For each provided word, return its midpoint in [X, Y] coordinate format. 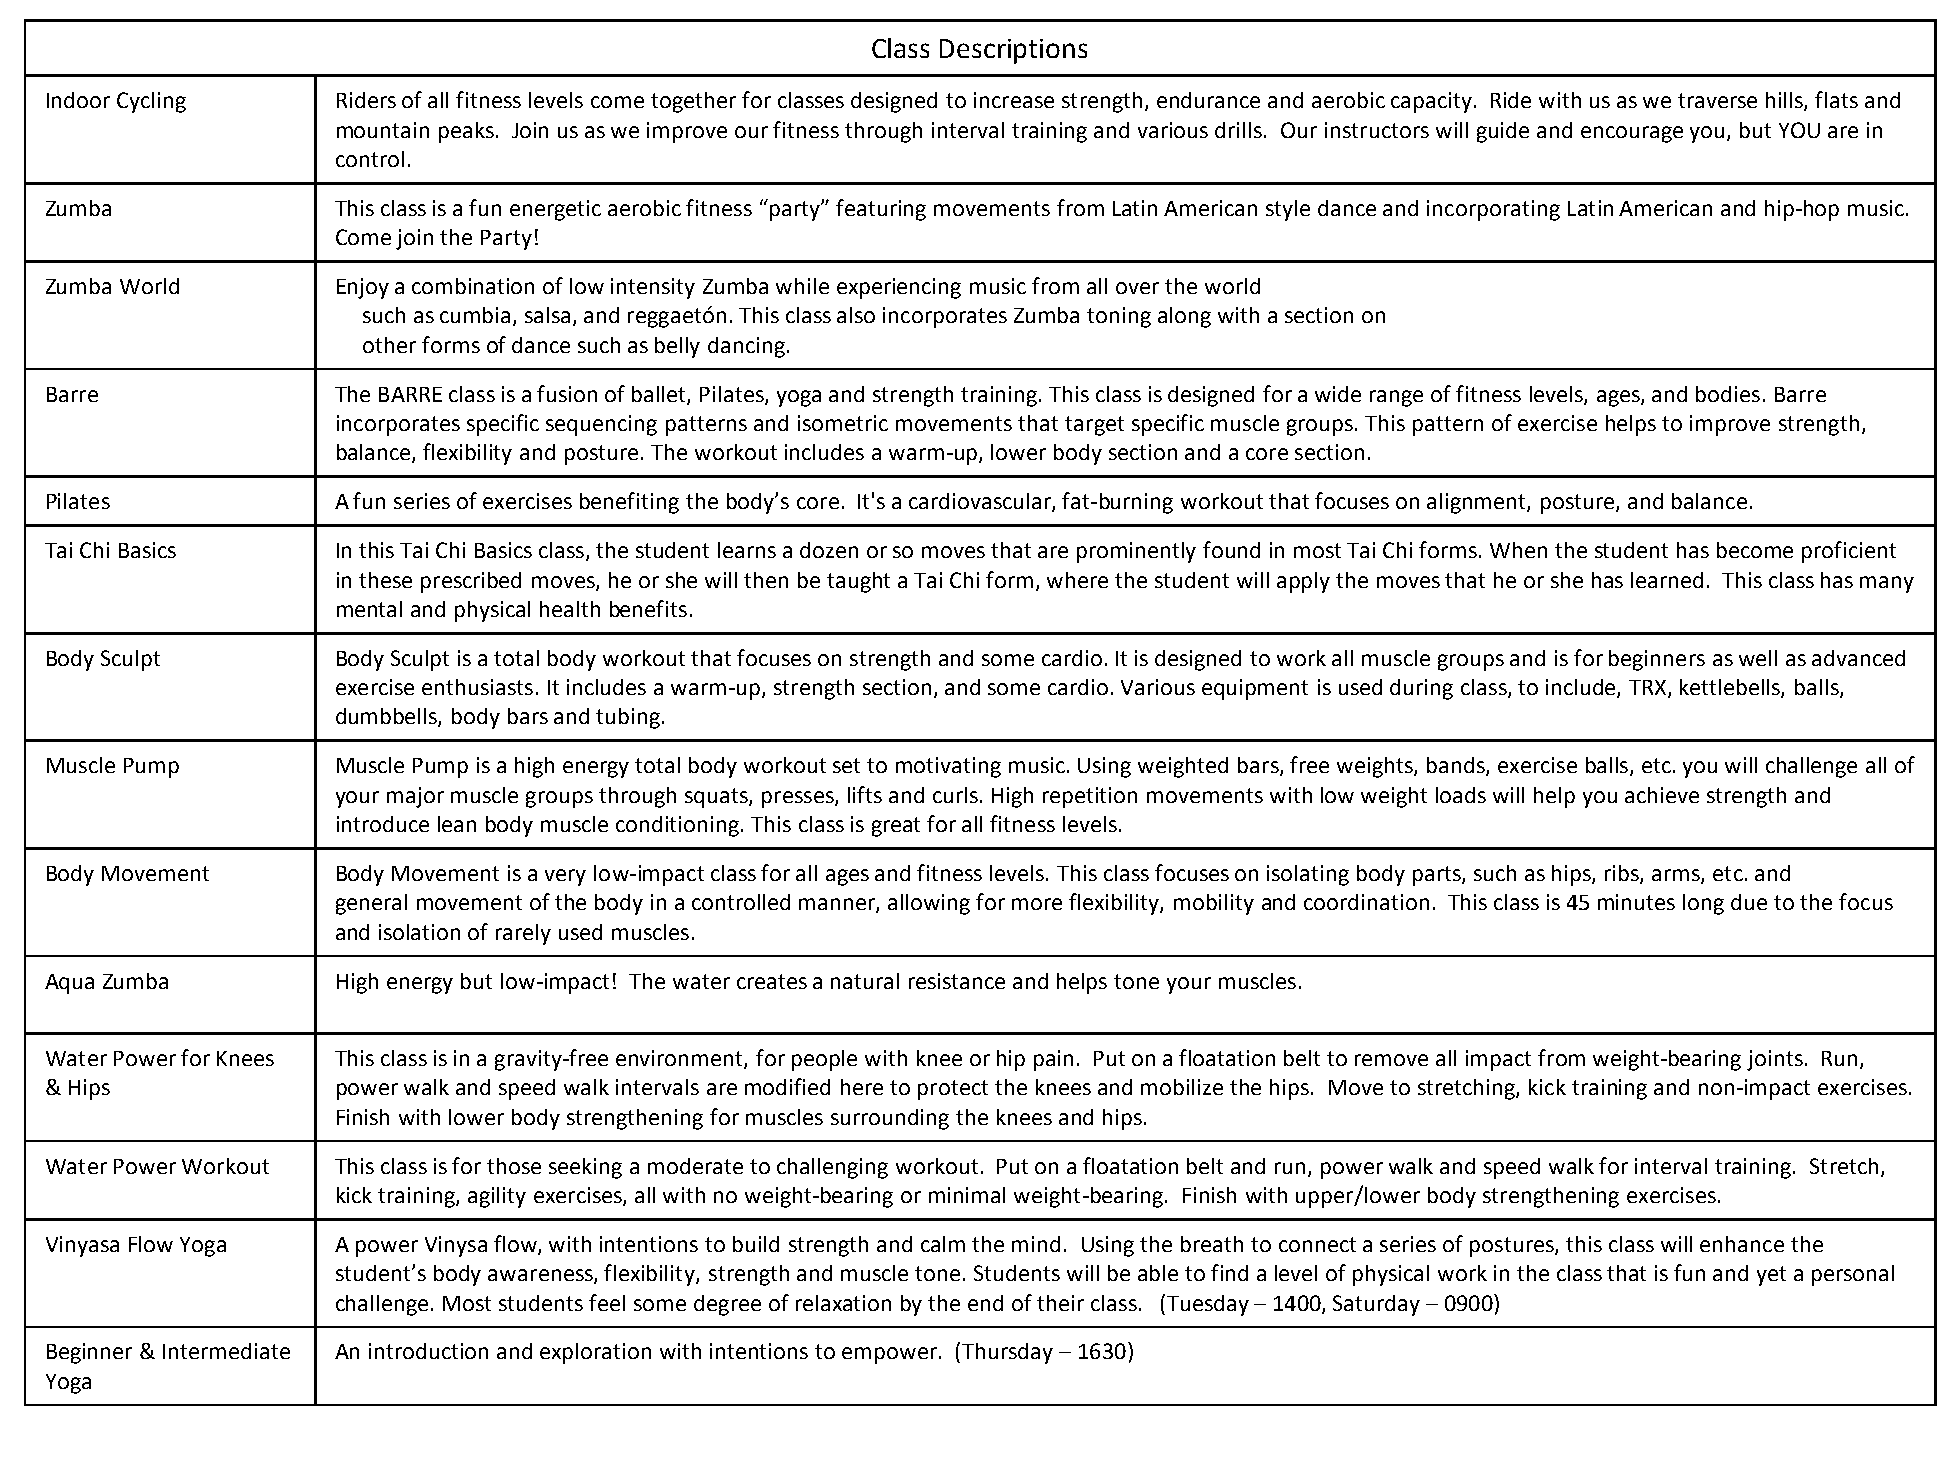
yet [1771, 1276]
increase [1014, 100]
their [1060, 1303]
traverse [1717, 100]
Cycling [151, 102]
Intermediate [226, 1351]
